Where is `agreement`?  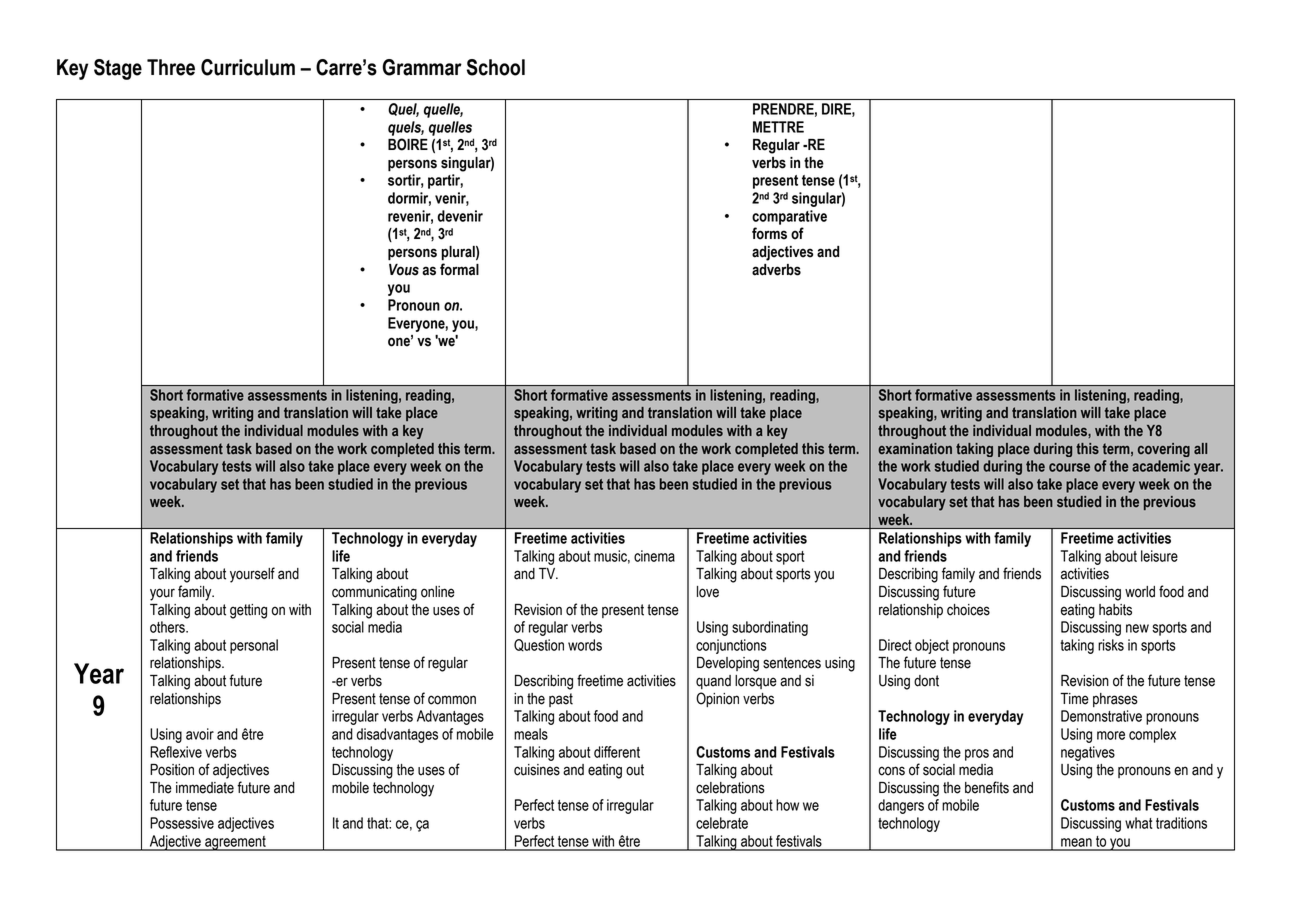
agreement is located at coordinates (235, 843).
